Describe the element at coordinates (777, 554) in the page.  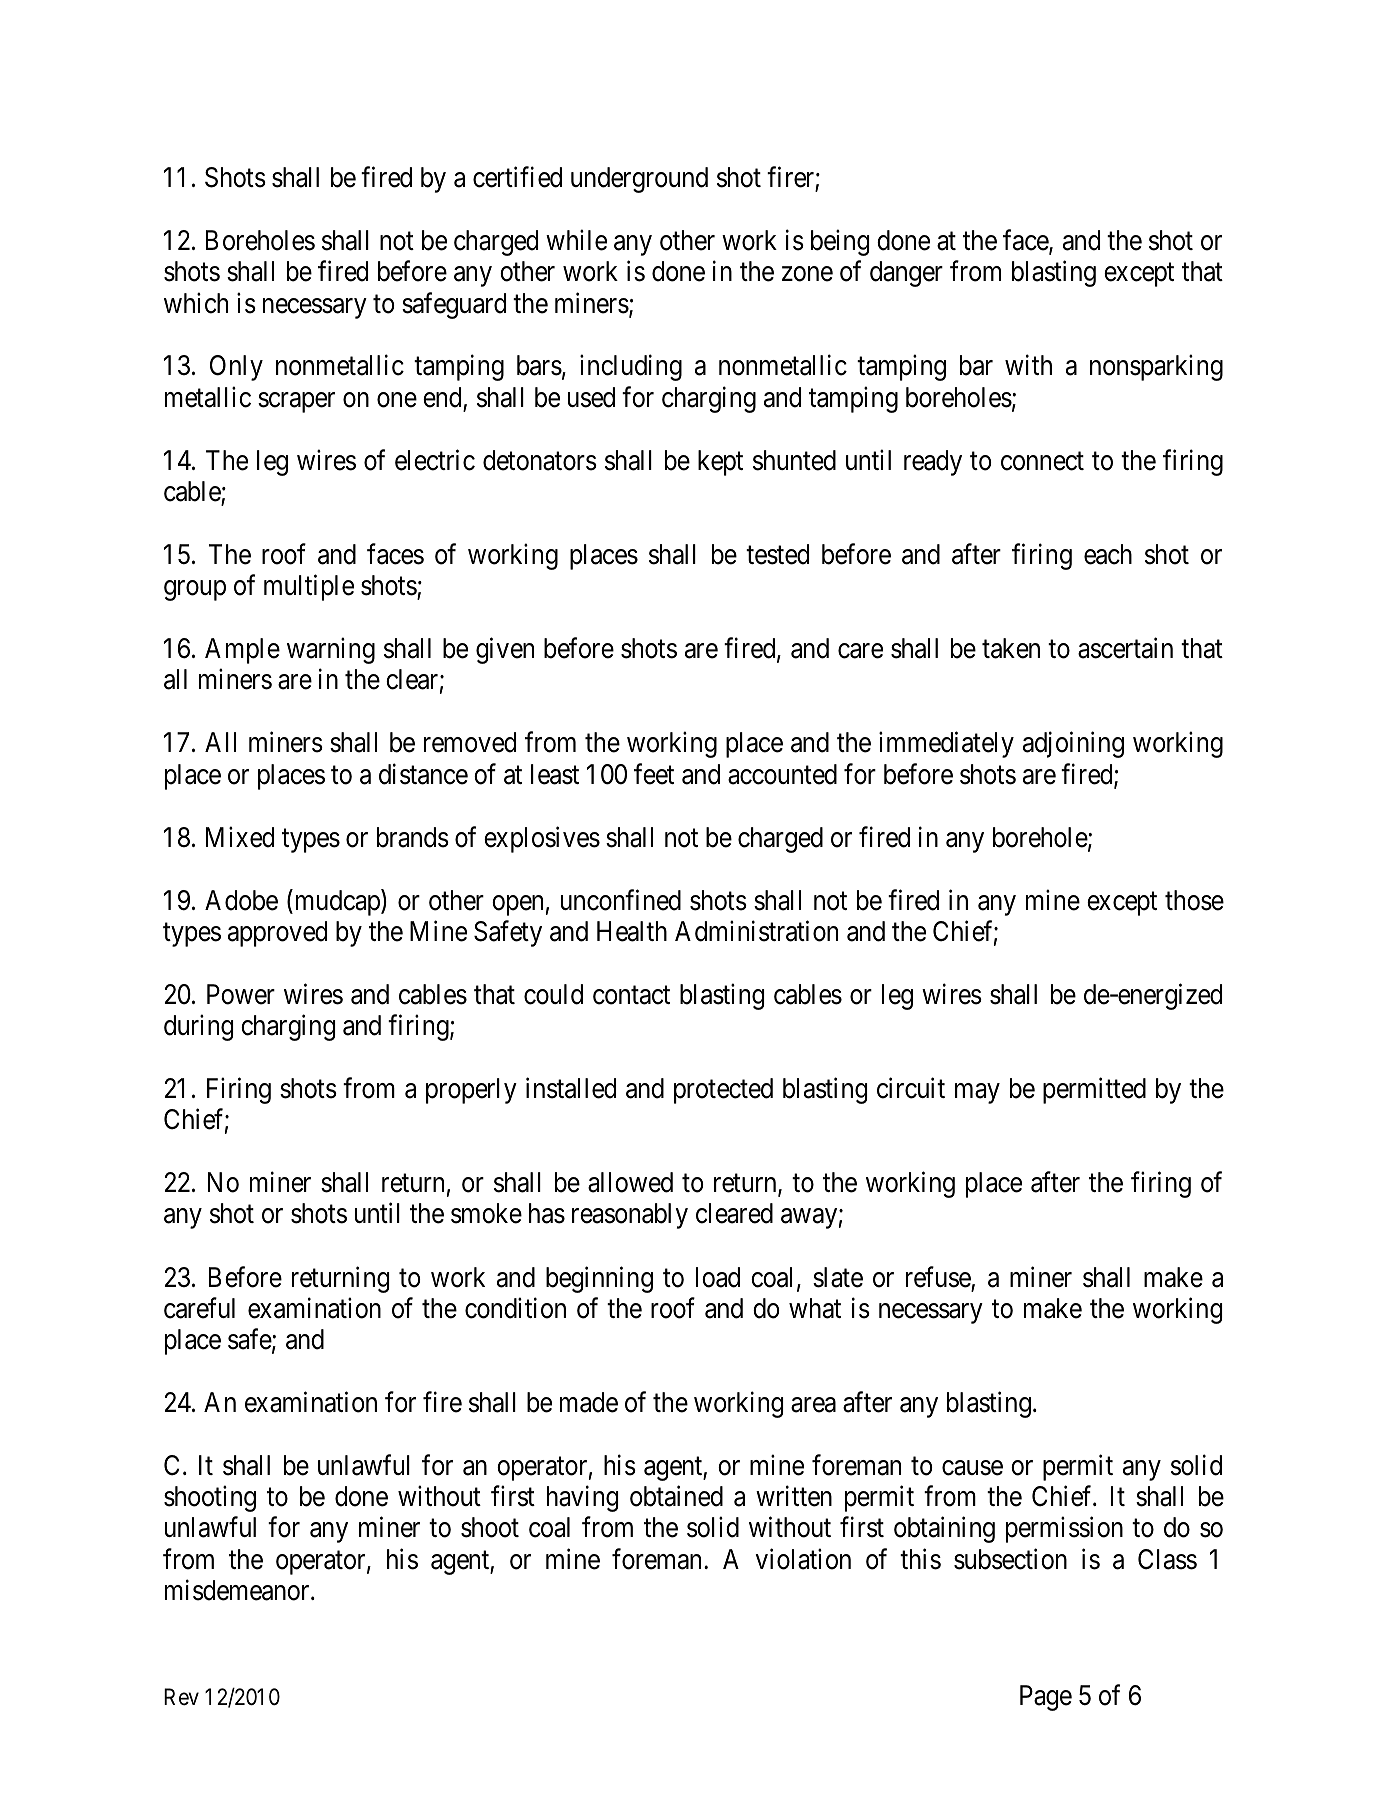
I see `tested` at that location.
